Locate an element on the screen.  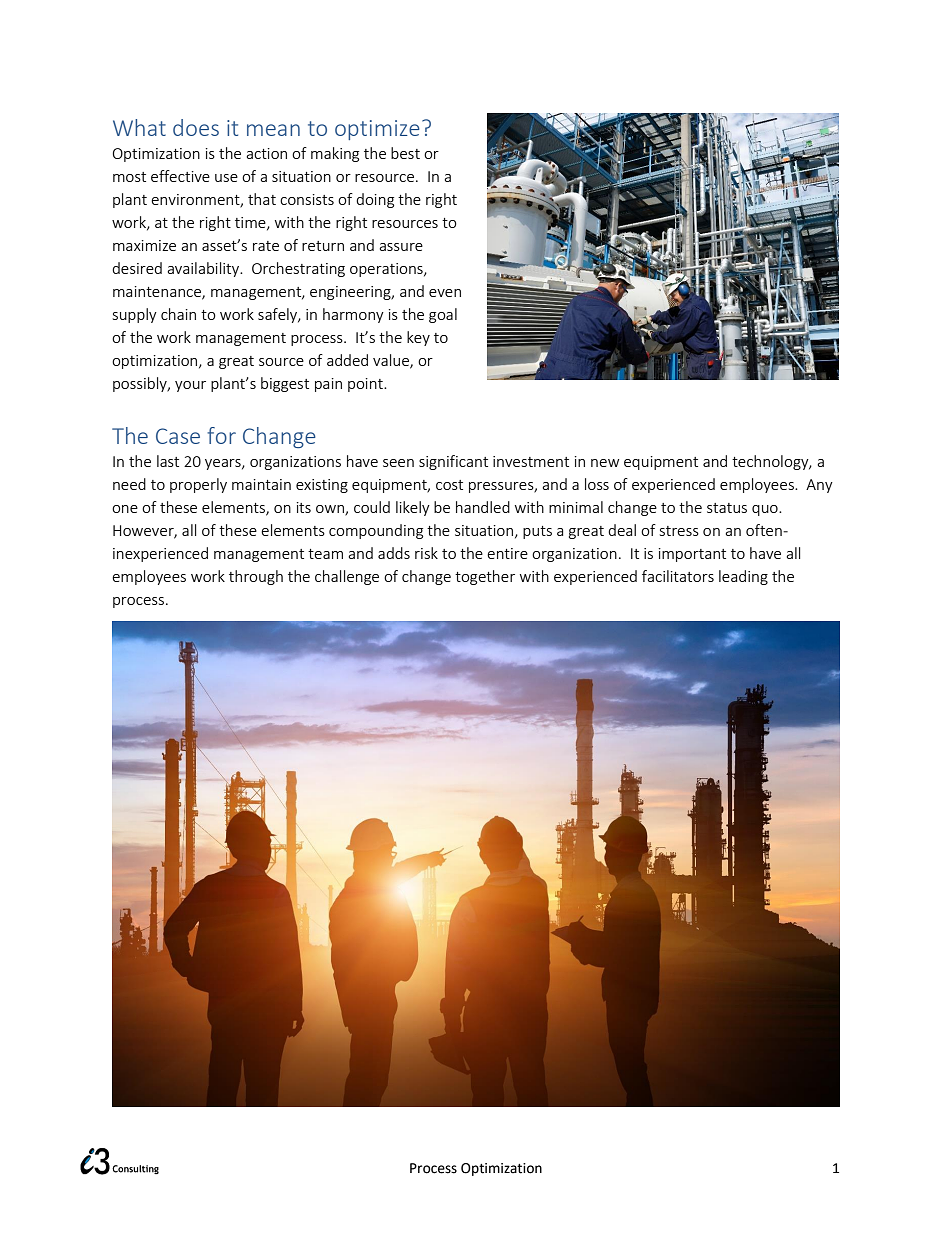
does is located at coordinates (196, 127).
